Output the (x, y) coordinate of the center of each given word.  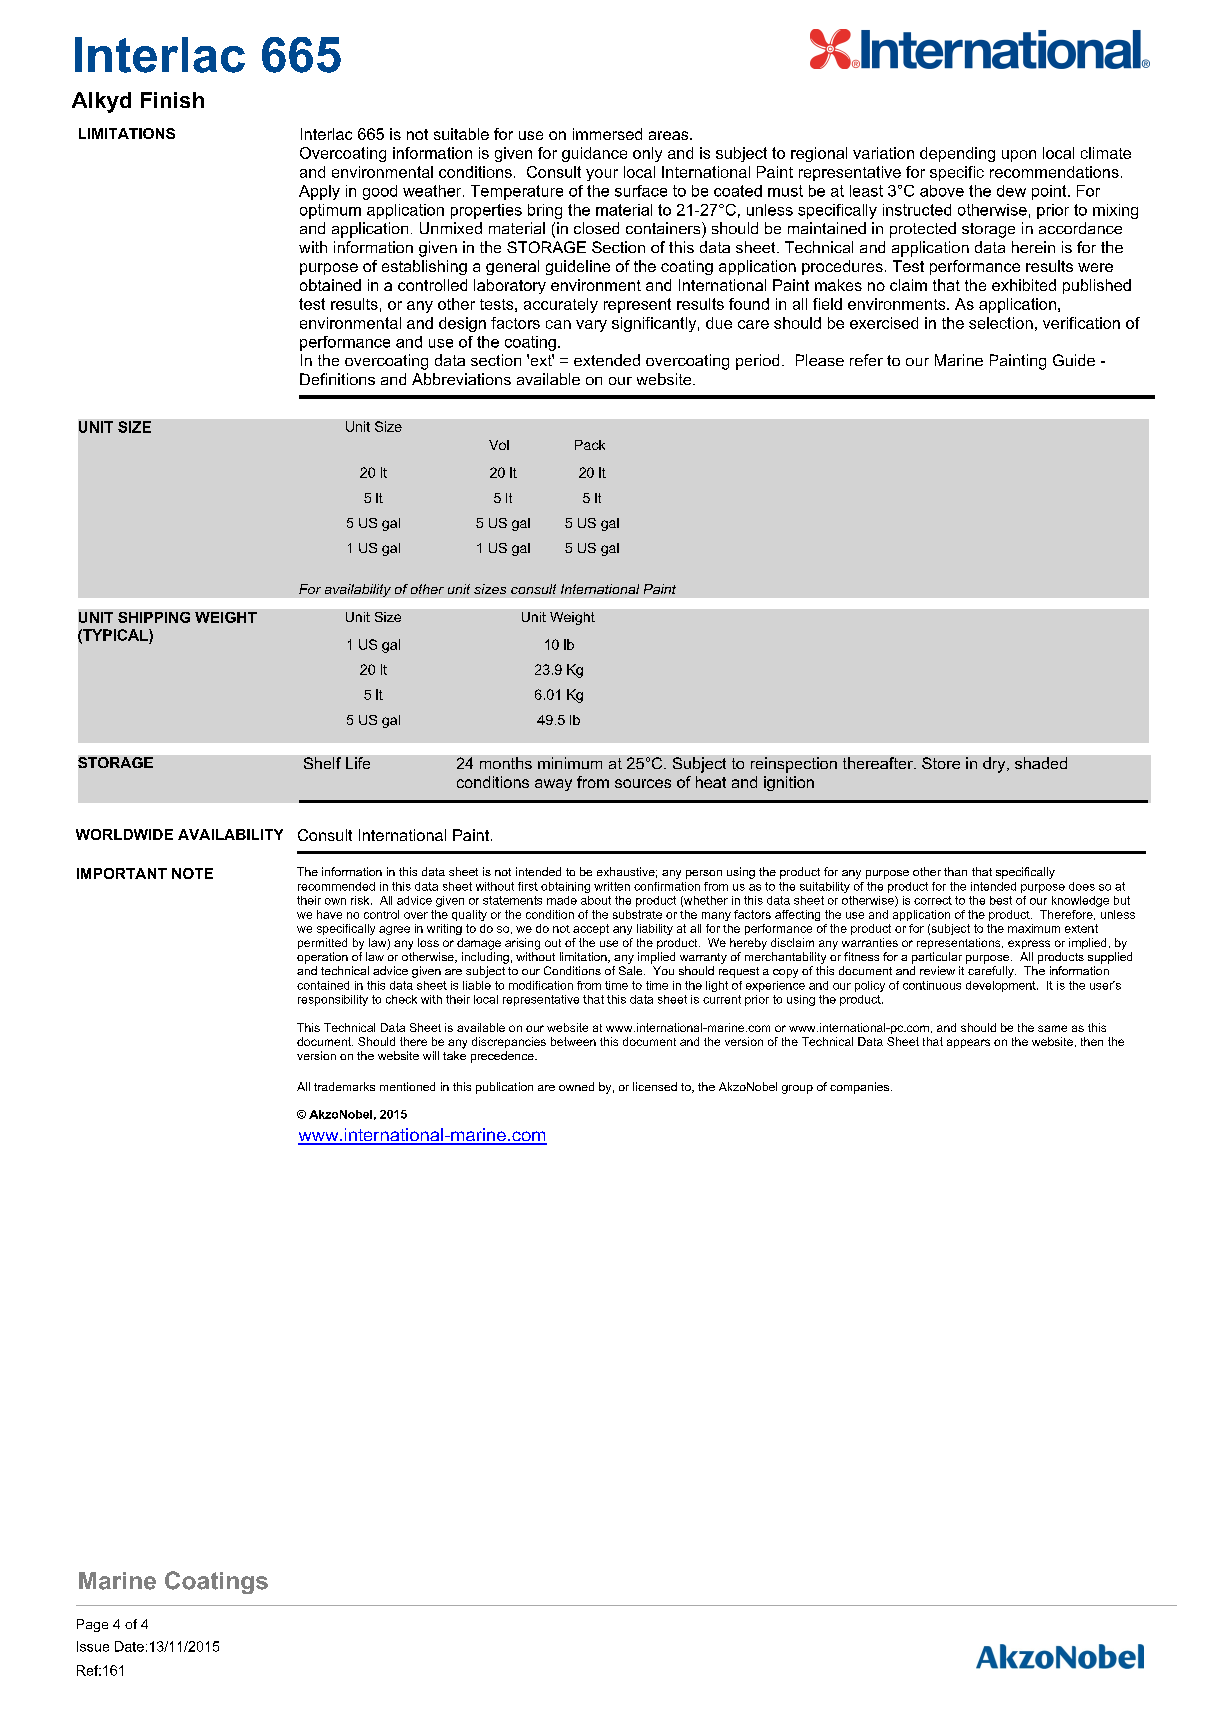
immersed (607, 134)
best (1001, 900)
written (612, 886)
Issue (93, 1646)
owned (576, 1086)
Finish (172, 100)
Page (92, 1625)
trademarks (344, 1086)
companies (861, 1088)
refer (866, 360)
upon (1019, 156)
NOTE (192, 873)
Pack (590, 445)
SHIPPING (154, 617)
